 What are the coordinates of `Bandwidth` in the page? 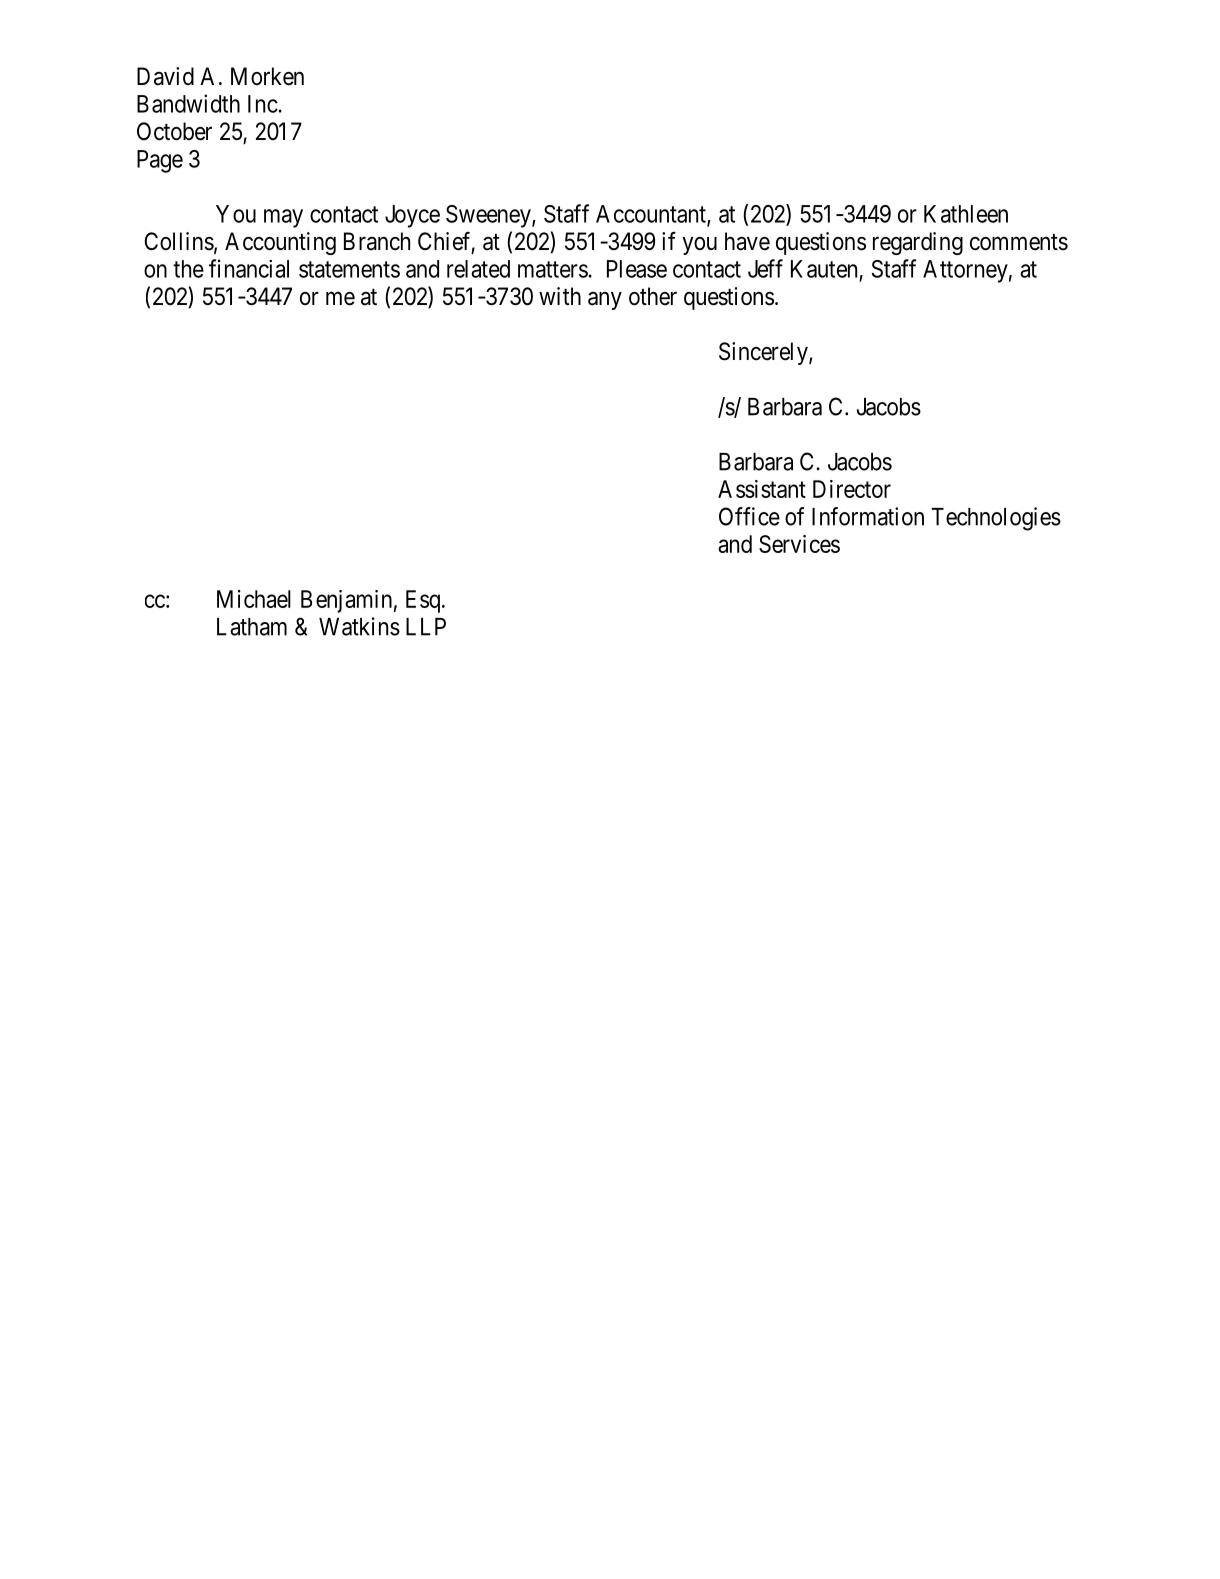 It's located at (188, 103).
